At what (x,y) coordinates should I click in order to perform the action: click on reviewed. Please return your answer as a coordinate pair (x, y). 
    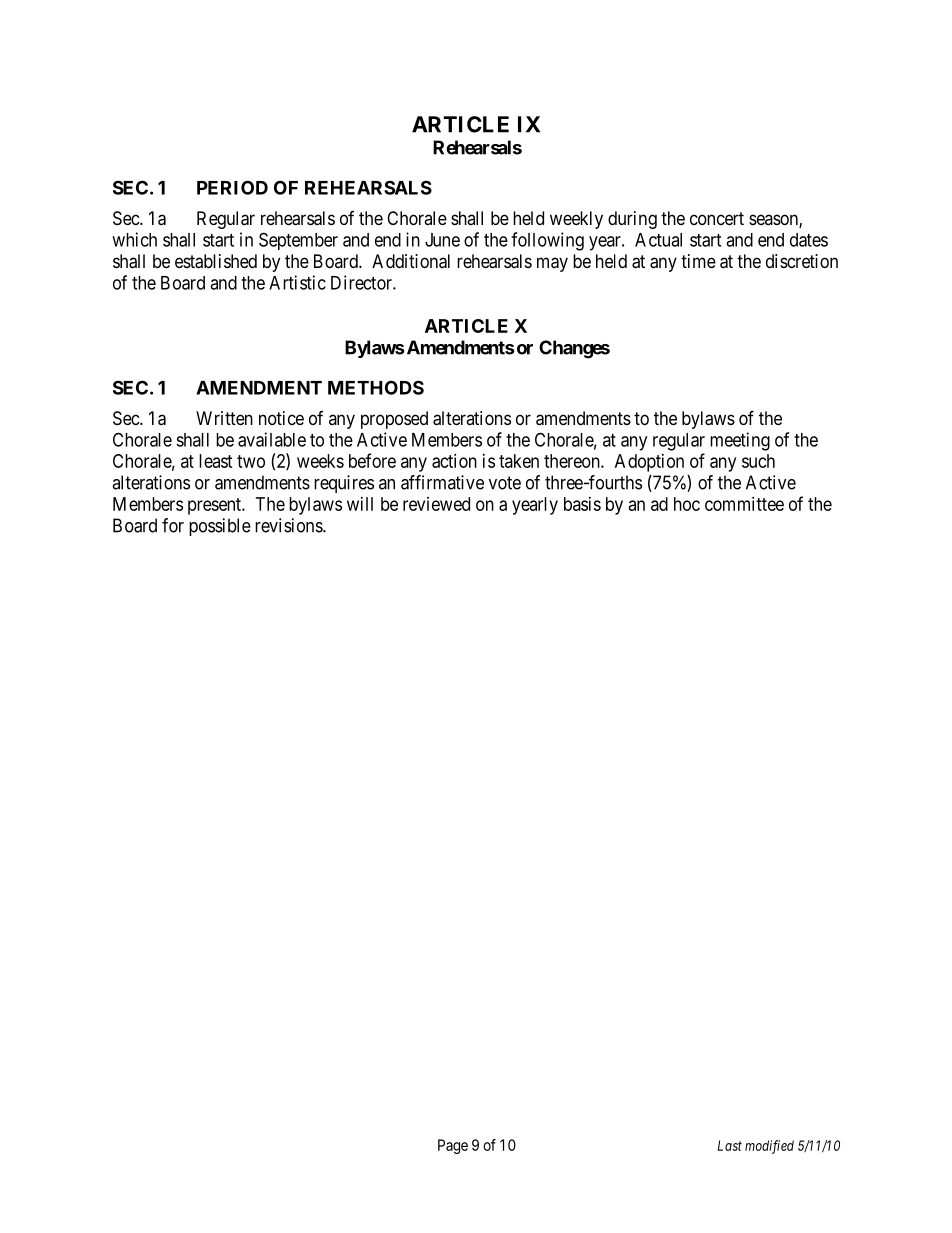
    Looking at the image, I should click on (436, 504).
